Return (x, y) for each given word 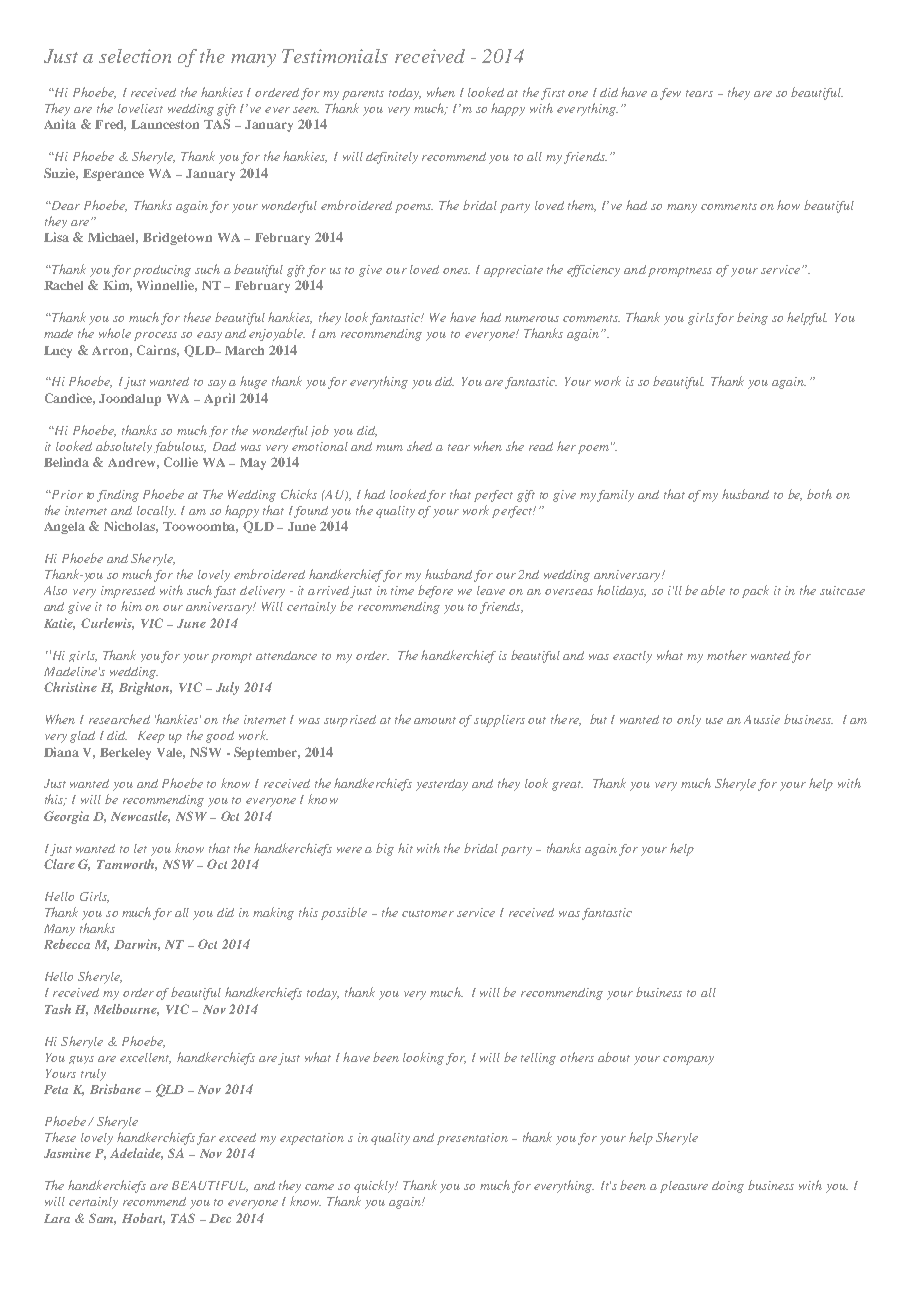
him (131, 606)
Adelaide (136, 1154)
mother (727, 655)
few (670, 94)
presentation (472, 1139)
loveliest (140, 108)
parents (363, 95)
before (435, 591)
